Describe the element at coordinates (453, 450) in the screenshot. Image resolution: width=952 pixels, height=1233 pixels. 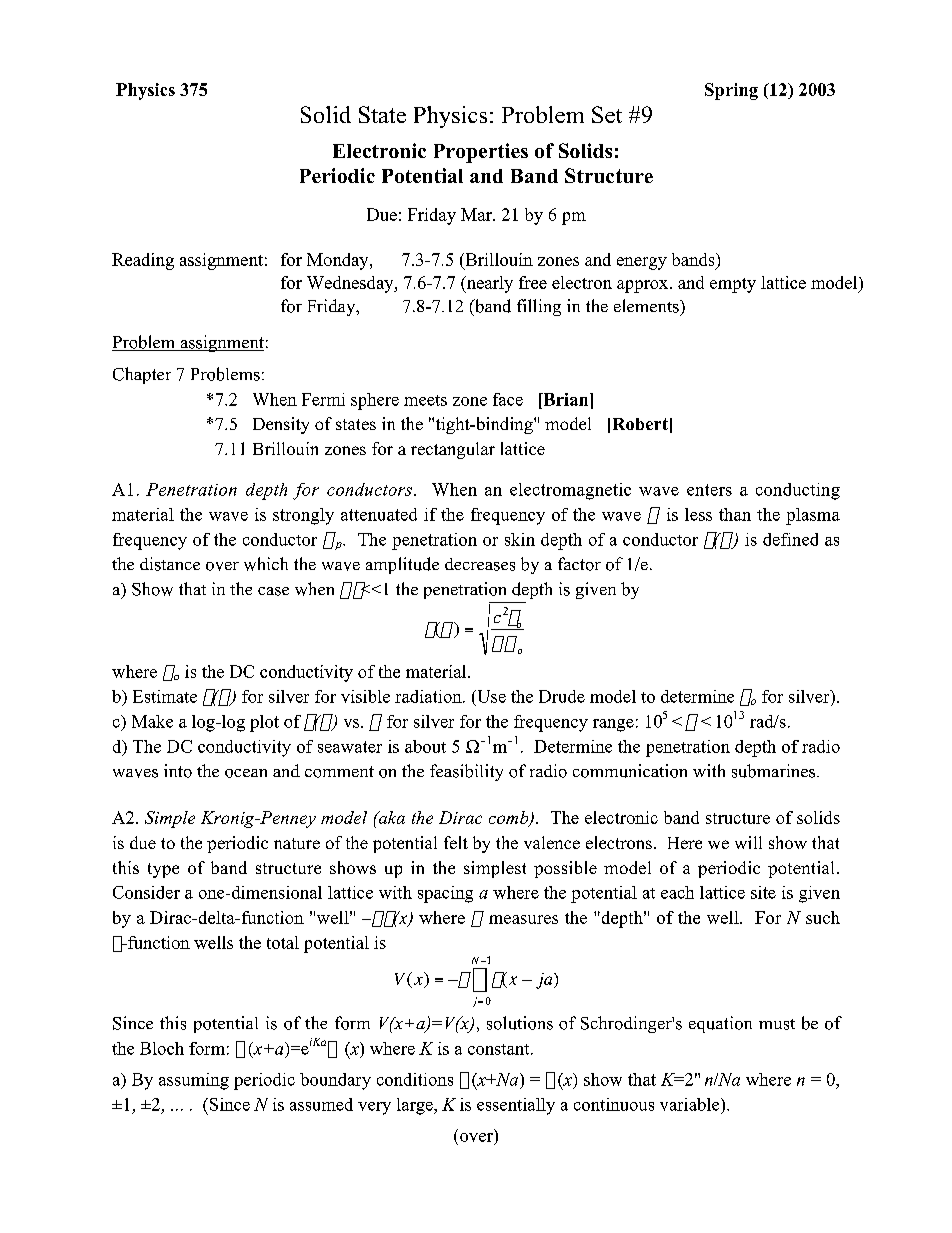
I see `rectangular` at that location.
